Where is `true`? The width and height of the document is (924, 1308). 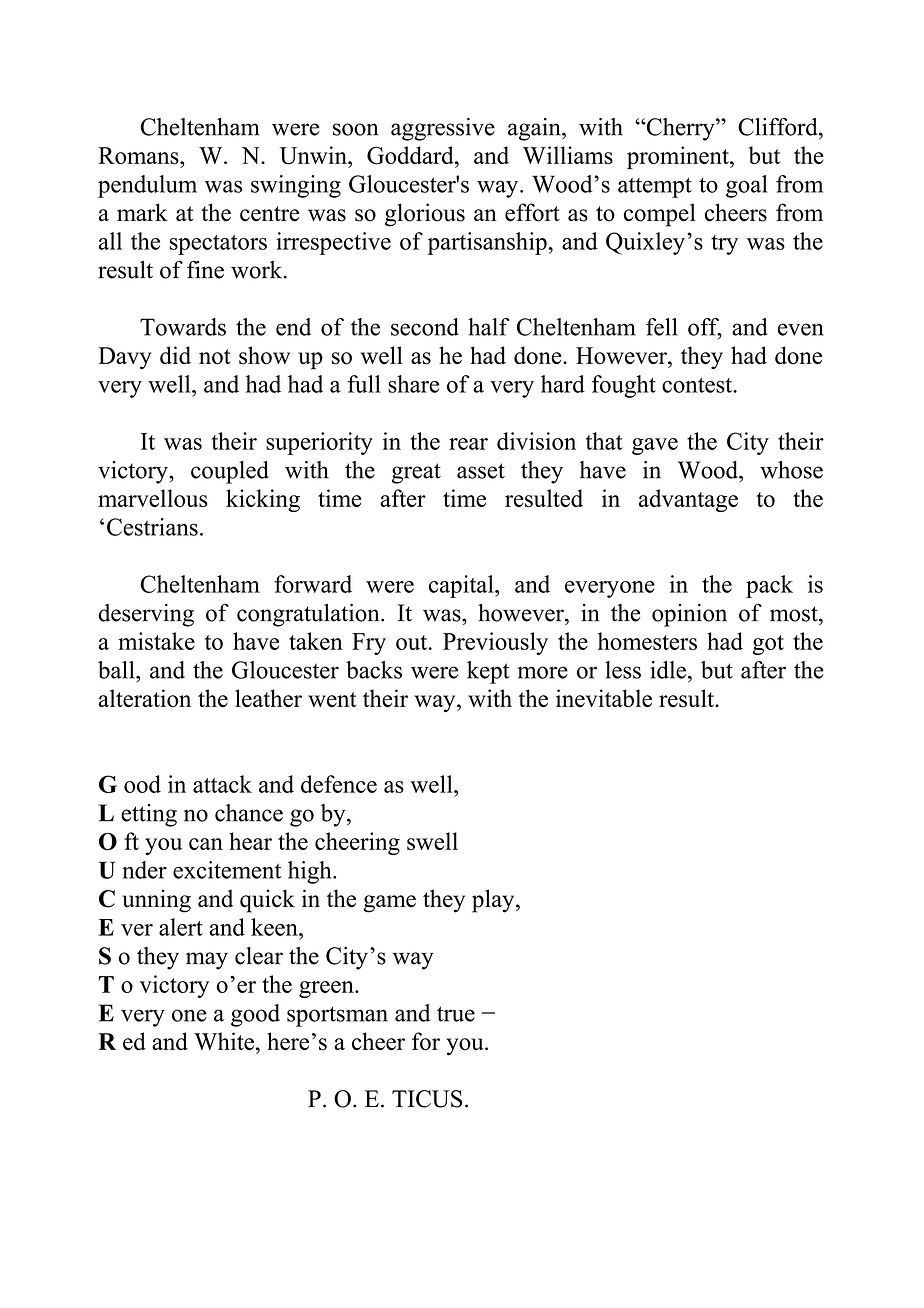
true is located at coordinates (456, 1014).
